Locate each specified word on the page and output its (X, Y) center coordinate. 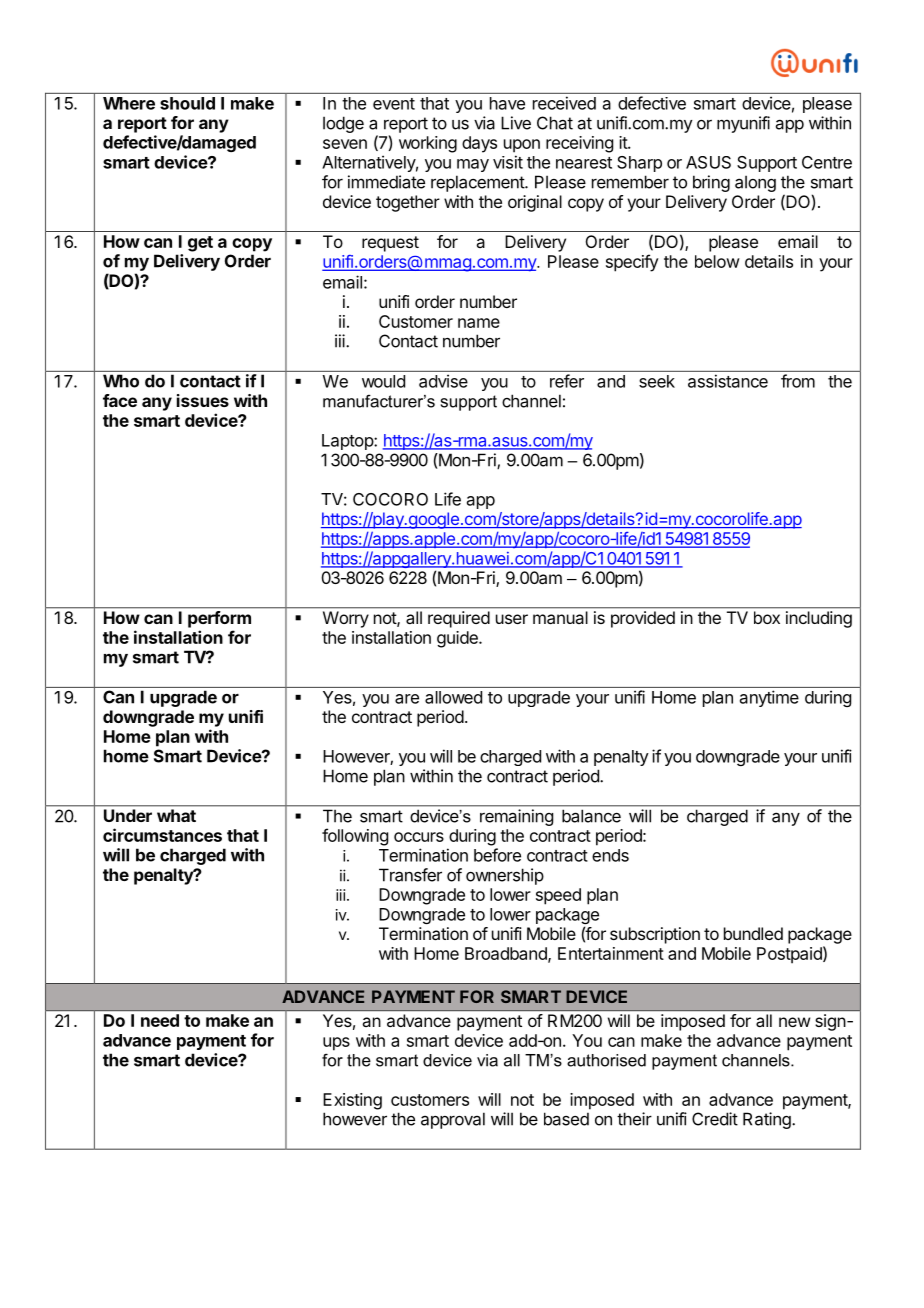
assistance (728, 381)
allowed (453, 697)
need (160, 1020)
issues (203, 400)
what (176, 815)
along (755, 183)
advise (443, 381)
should (187, 103)
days (479, 144)
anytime (769, 698)
